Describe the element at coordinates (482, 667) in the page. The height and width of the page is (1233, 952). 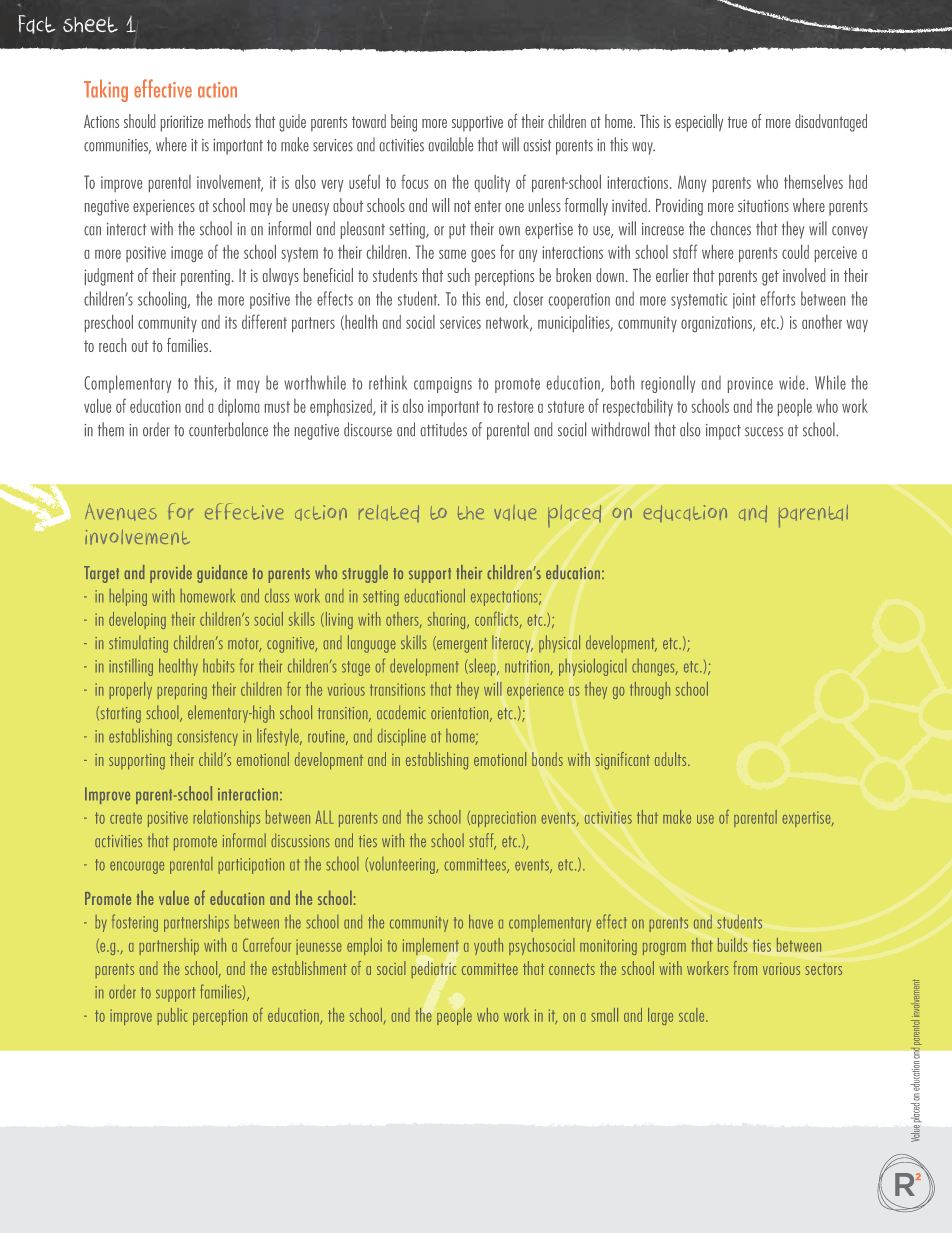
I see `sleep` at that location.
